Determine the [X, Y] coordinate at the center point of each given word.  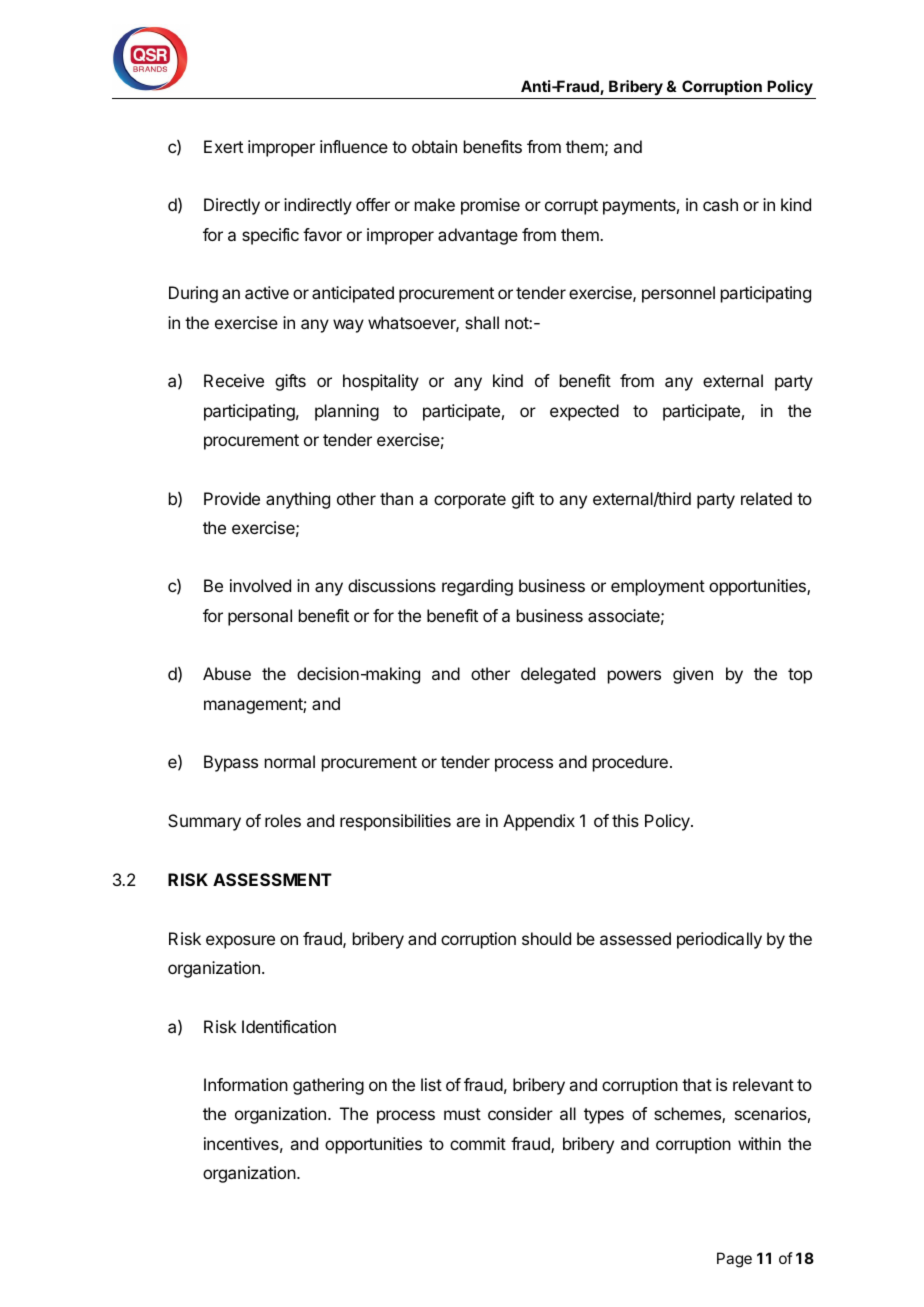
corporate [470, 501]
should [546, 938]
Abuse [227, 673]
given [693, 675]
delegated [558, 675]
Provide [232, 498]
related [766, 498]
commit [478, 1143]
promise [490, 206]
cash [720, 204]
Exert [223, 146]
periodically [719, 940]
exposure [240, 942]
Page [734, 1260]
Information [246, 1084]
